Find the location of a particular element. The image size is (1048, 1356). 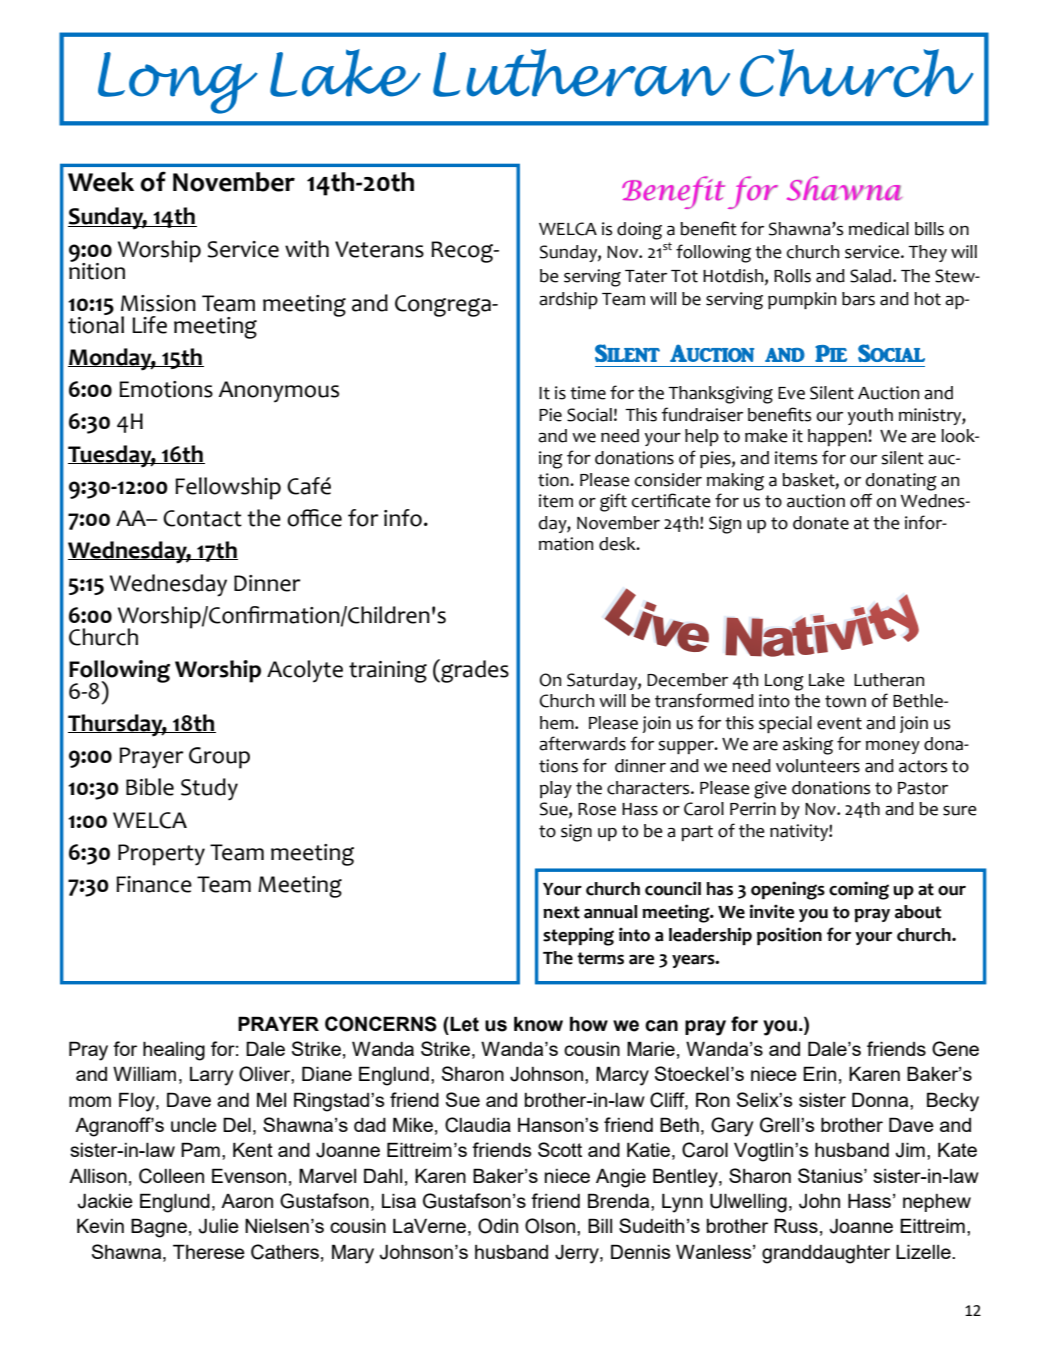

grades is located at coordinates (474, 671).
